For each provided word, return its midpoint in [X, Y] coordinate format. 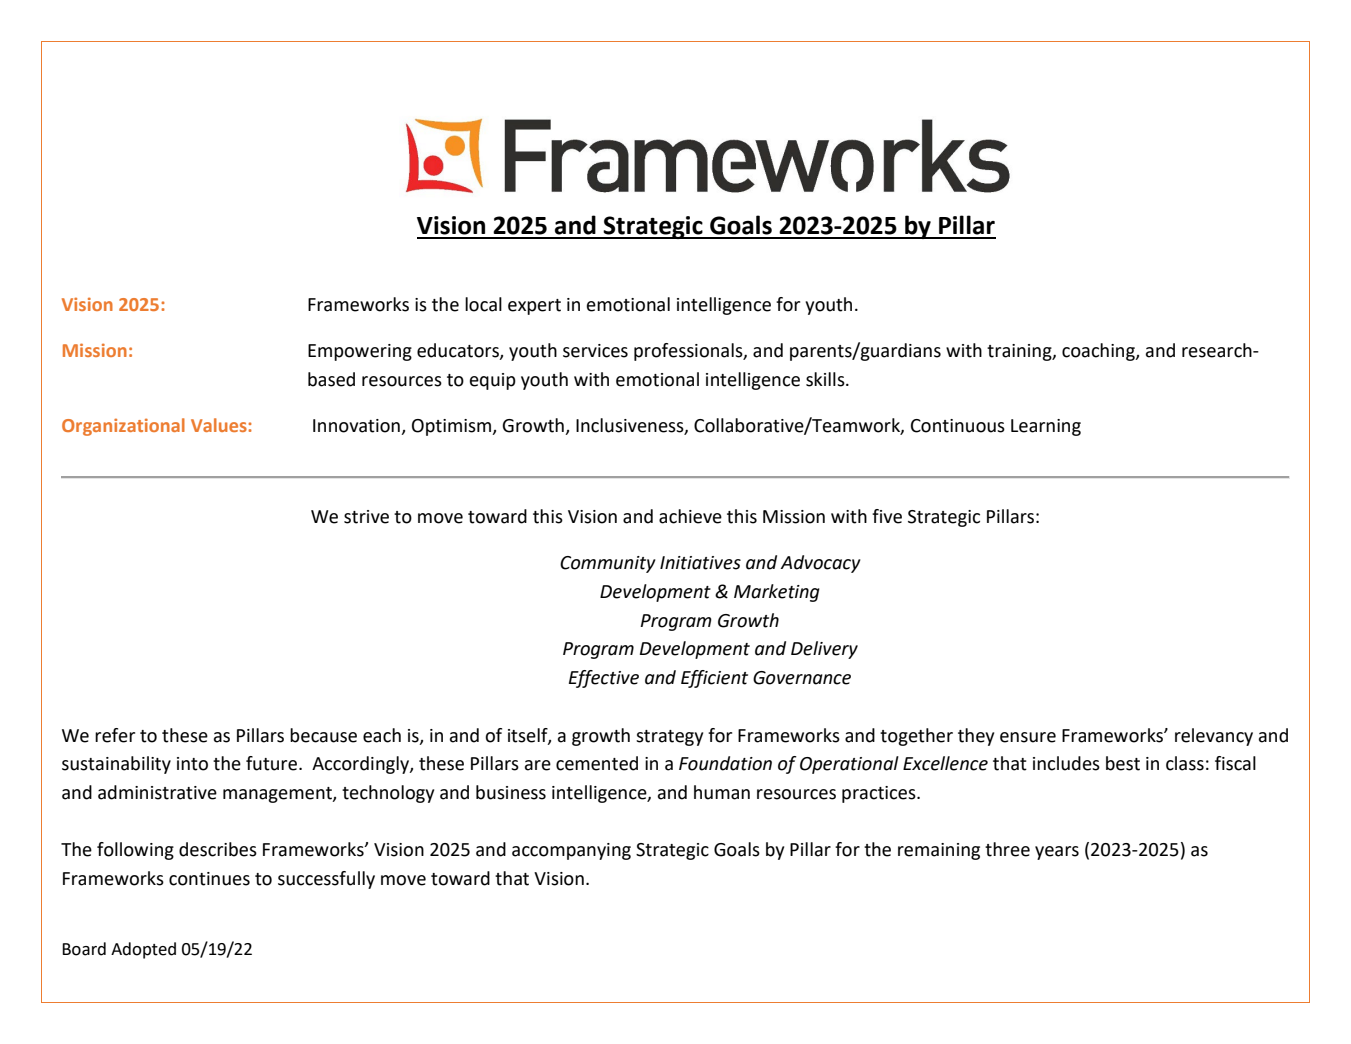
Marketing [777, 593]
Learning [1046, 427]
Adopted [143, 950]
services [595, 351]
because [323, 735]
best [1123, 763]
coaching [1099, 352]
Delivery [824, 650]
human [722, 792]
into [192, 764]
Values [220, 425]
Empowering [360, 352]
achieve [690, 516]
